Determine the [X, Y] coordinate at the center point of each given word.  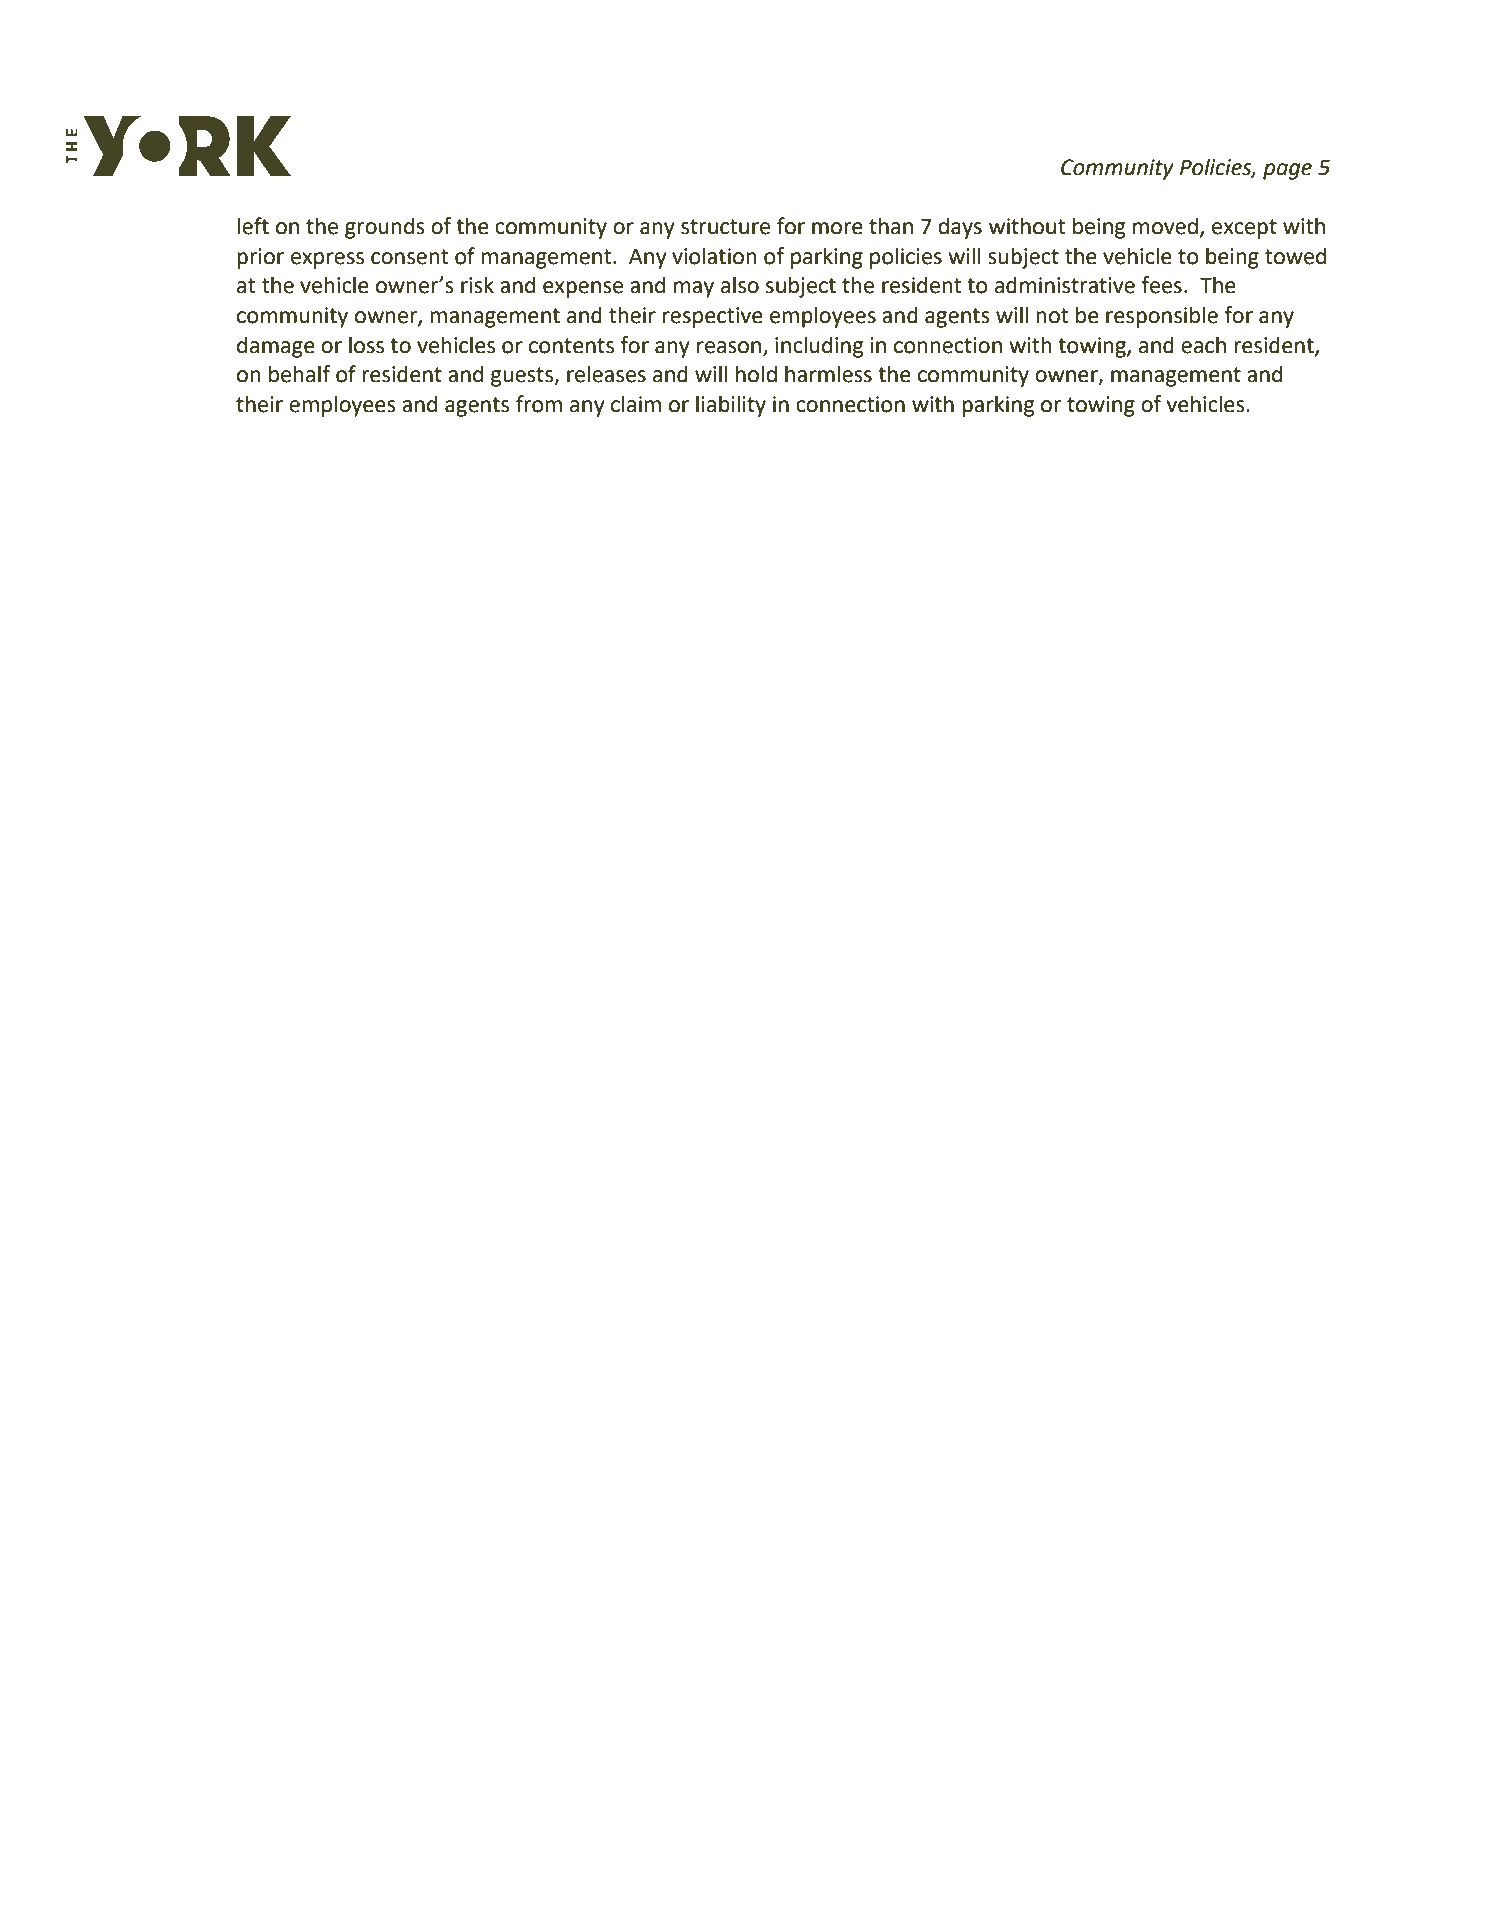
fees [1161, 285]
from [539, 404]
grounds [385, 228]
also [740, 285]
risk [477, 285]
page [1287, 171]
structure [725, 227]
